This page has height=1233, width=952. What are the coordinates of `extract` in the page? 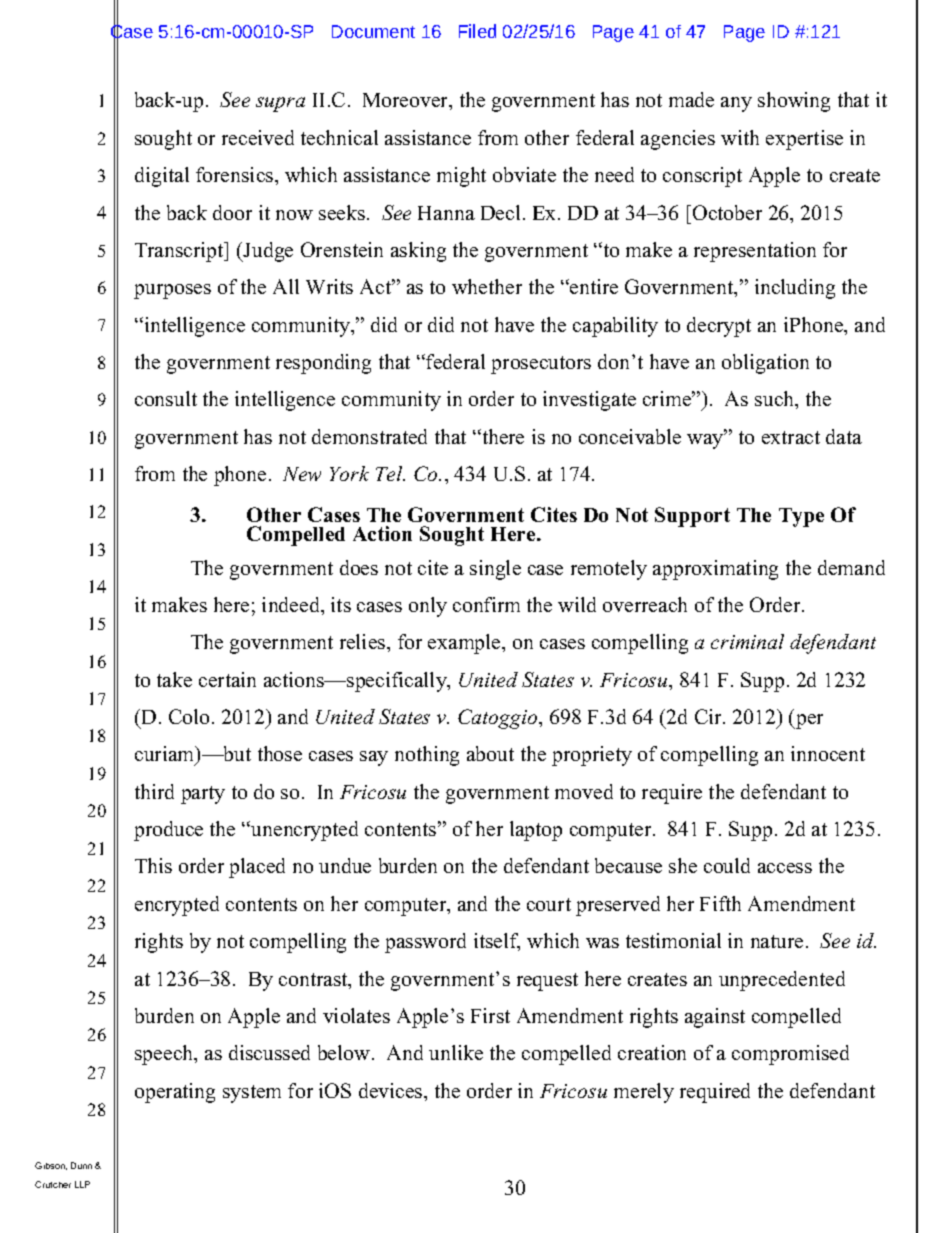 It's located at (791, 437).
